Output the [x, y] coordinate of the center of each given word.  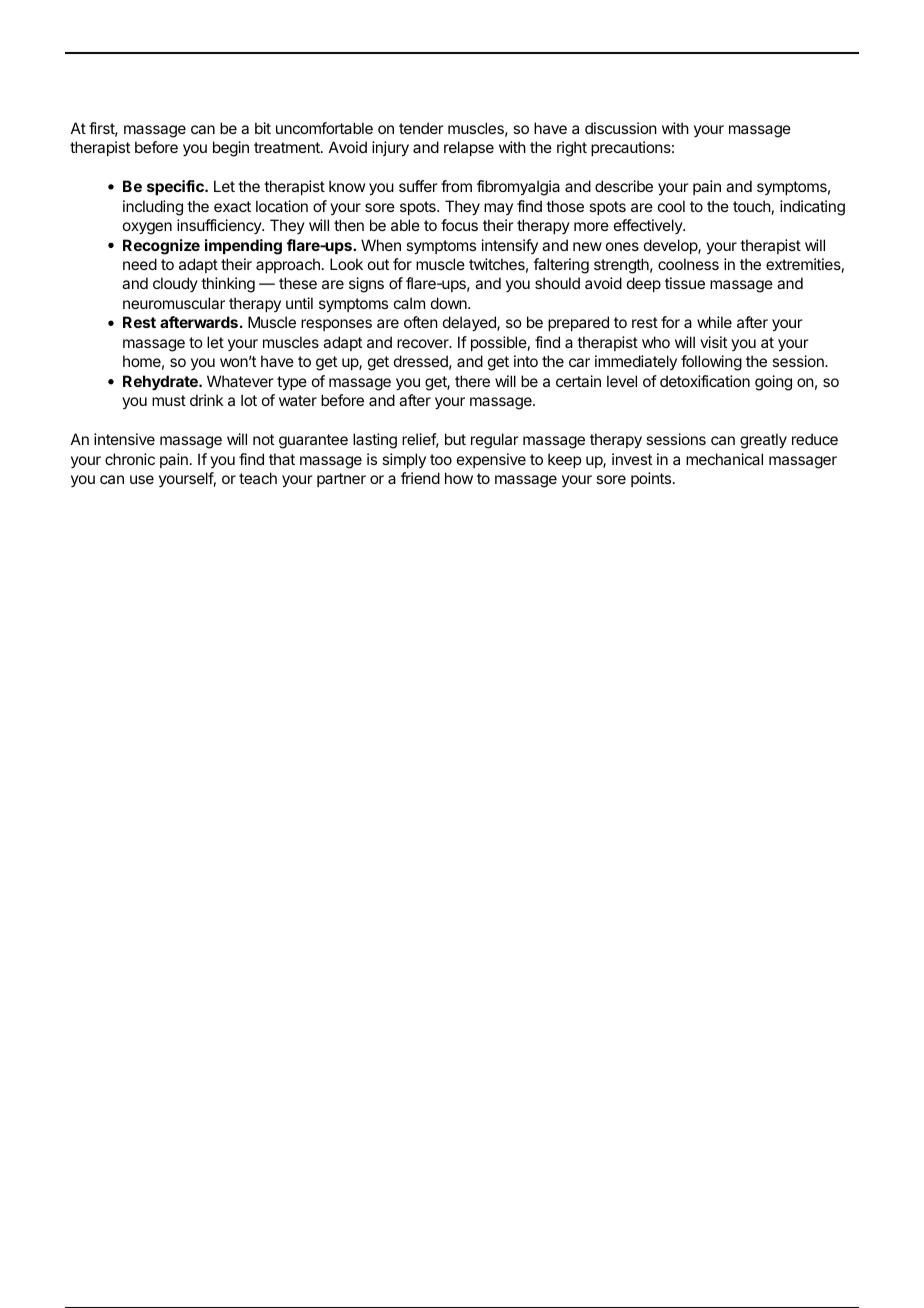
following [711, 363]
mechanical [724, 459]
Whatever [240, 381]
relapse [469, 148]
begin [231, 149]
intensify [510, 246]
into [526, 361]
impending [243, 247]
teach [258, 478]
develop [671, 246]
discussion [621, 128]
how [459, 478]
